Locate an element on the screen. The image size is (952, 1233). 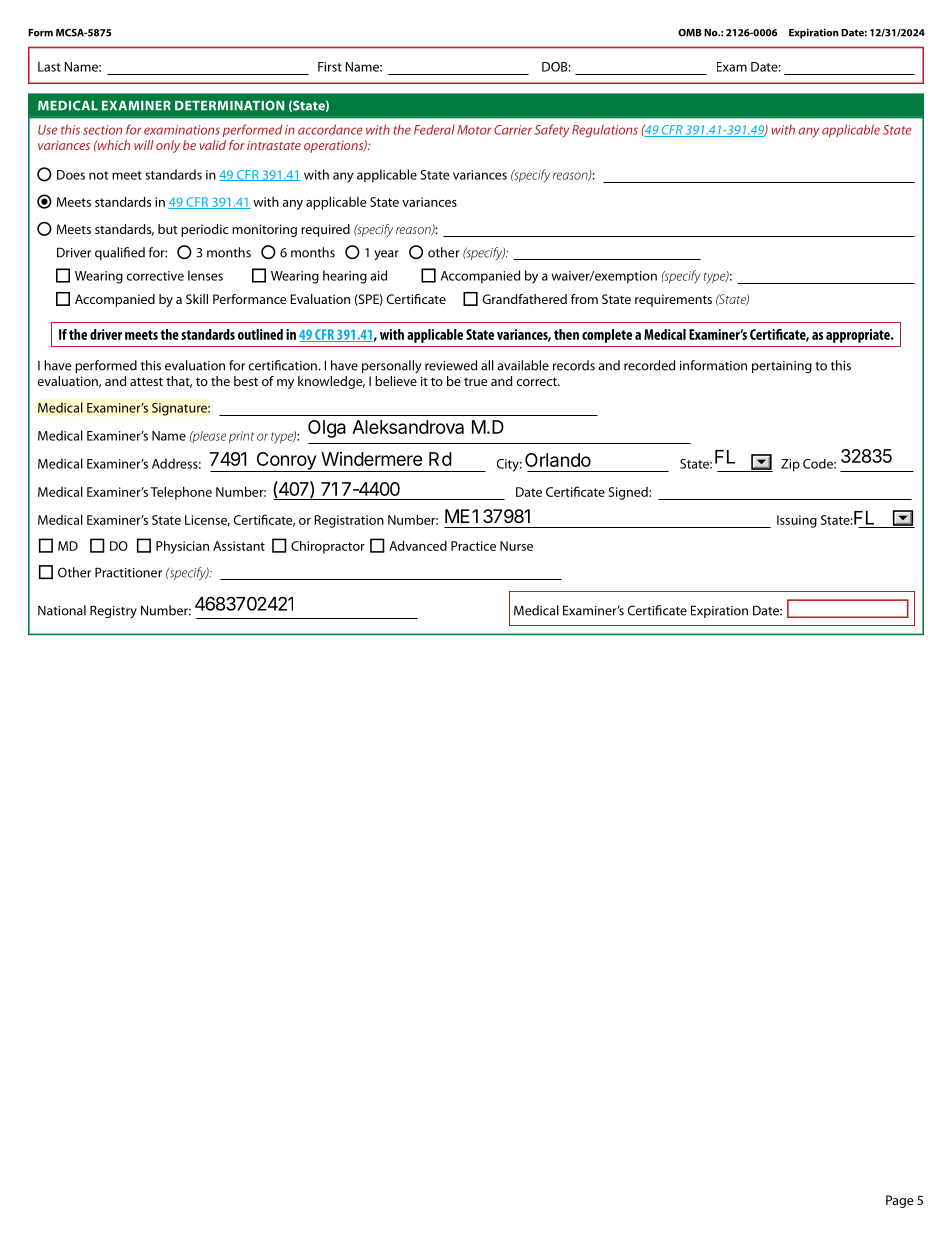
Nurse is located at coordinates (516, 546).
